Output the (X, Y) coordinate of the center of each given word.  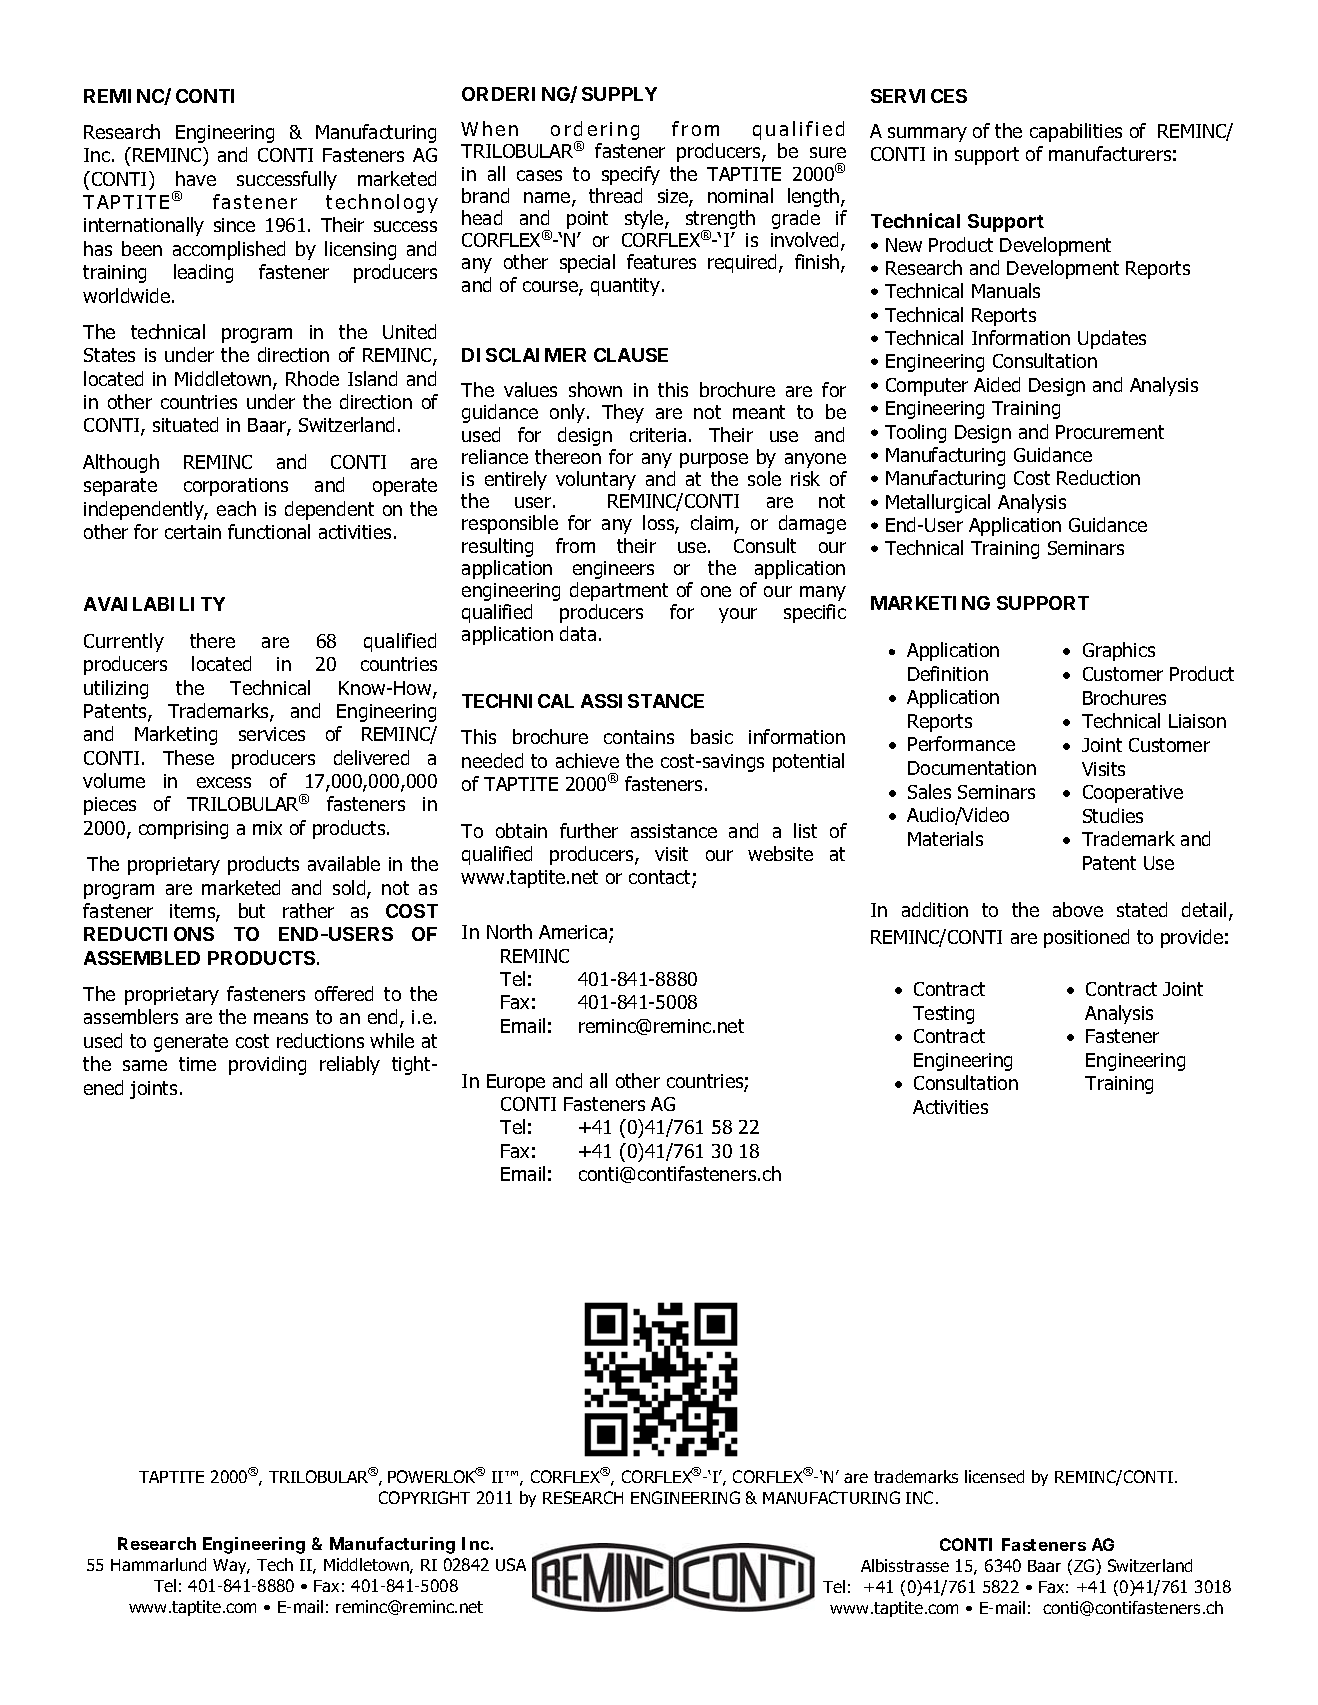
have (196, 178)
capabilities (1076, 132)
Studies (1113, 815)
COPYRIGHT (424, 1497)
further (589, 830)
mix (267, 828)
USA (511, 1564)
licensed (994, 1476)
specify (631, 175)
